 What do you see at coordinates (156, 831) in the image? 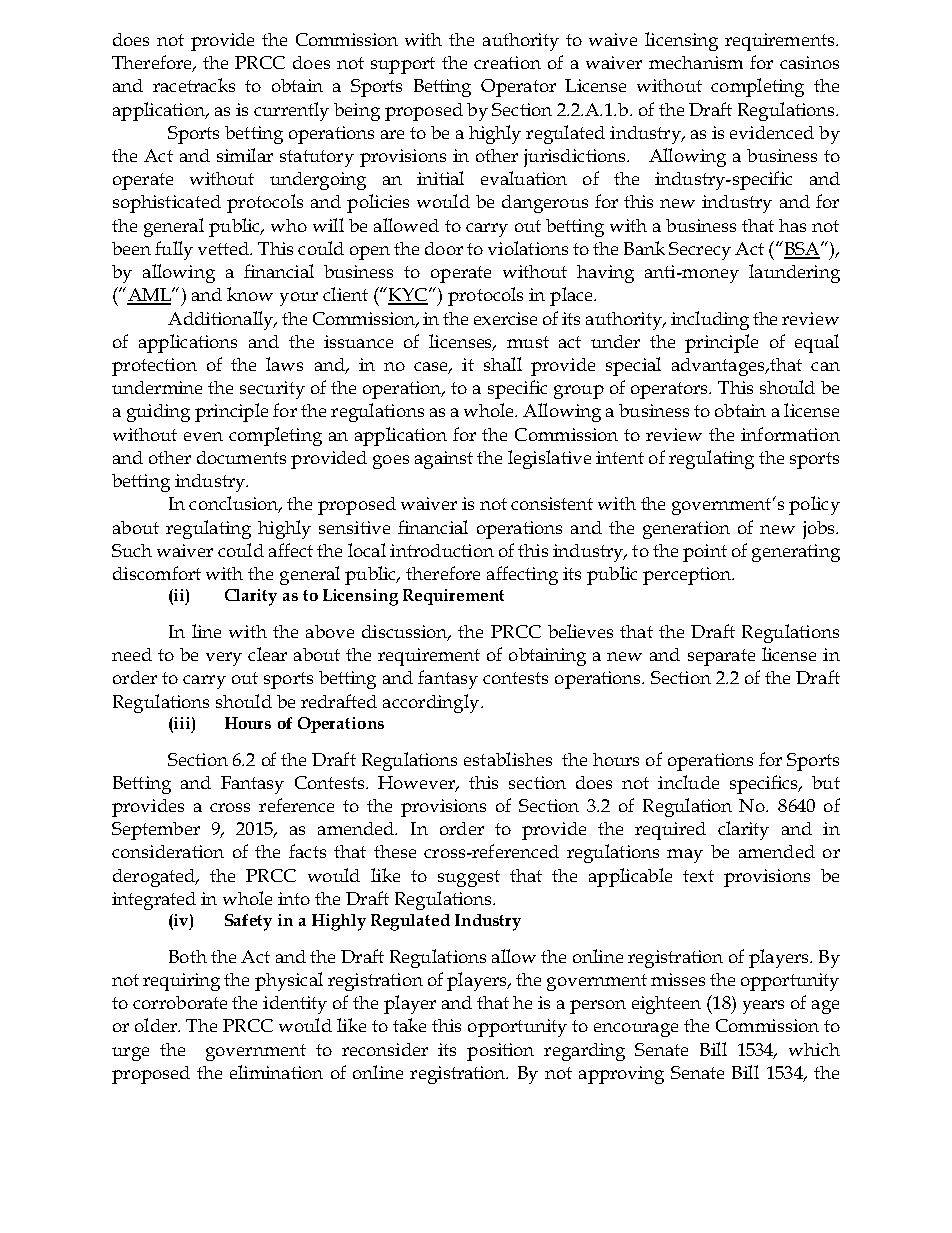
I see `September` at bounding box center [156, 831].
